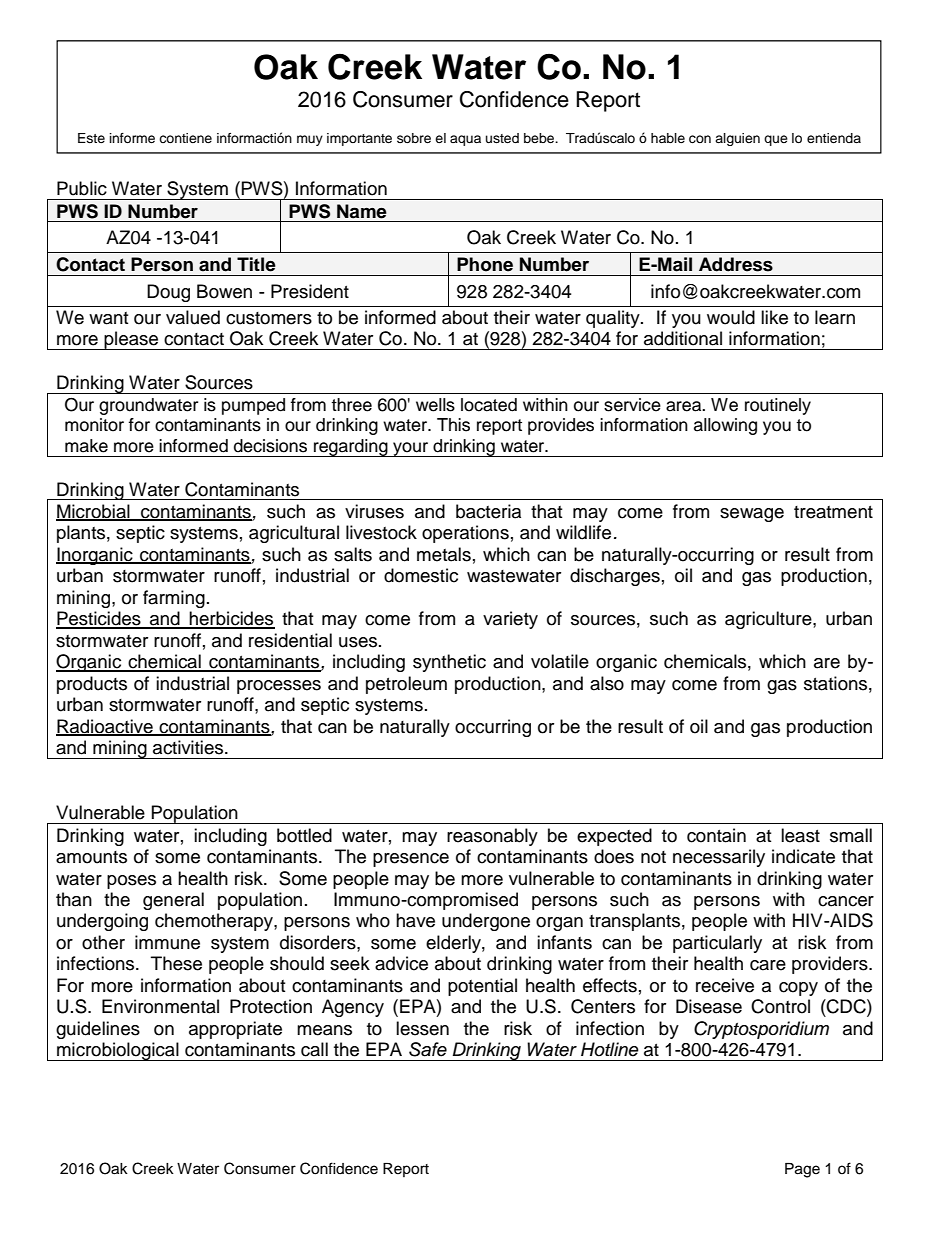 The width and height of the screenshot is (952, 1233). I want to click on que, so click(776, 140).
